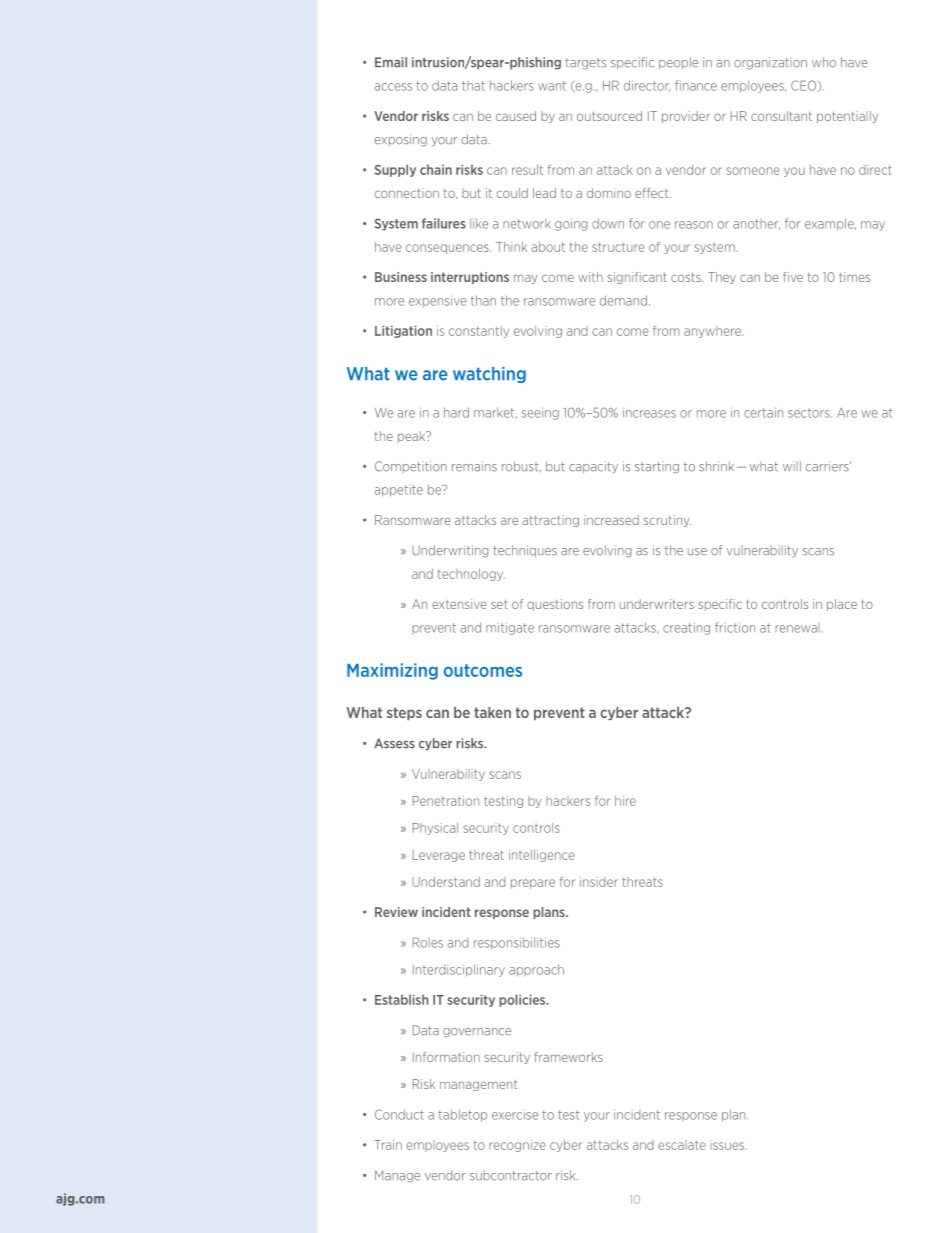 The height and width of the page is (1233, 952). Describe the element at coordinates (593, 467) in the page. I see `capacity` at that location.
